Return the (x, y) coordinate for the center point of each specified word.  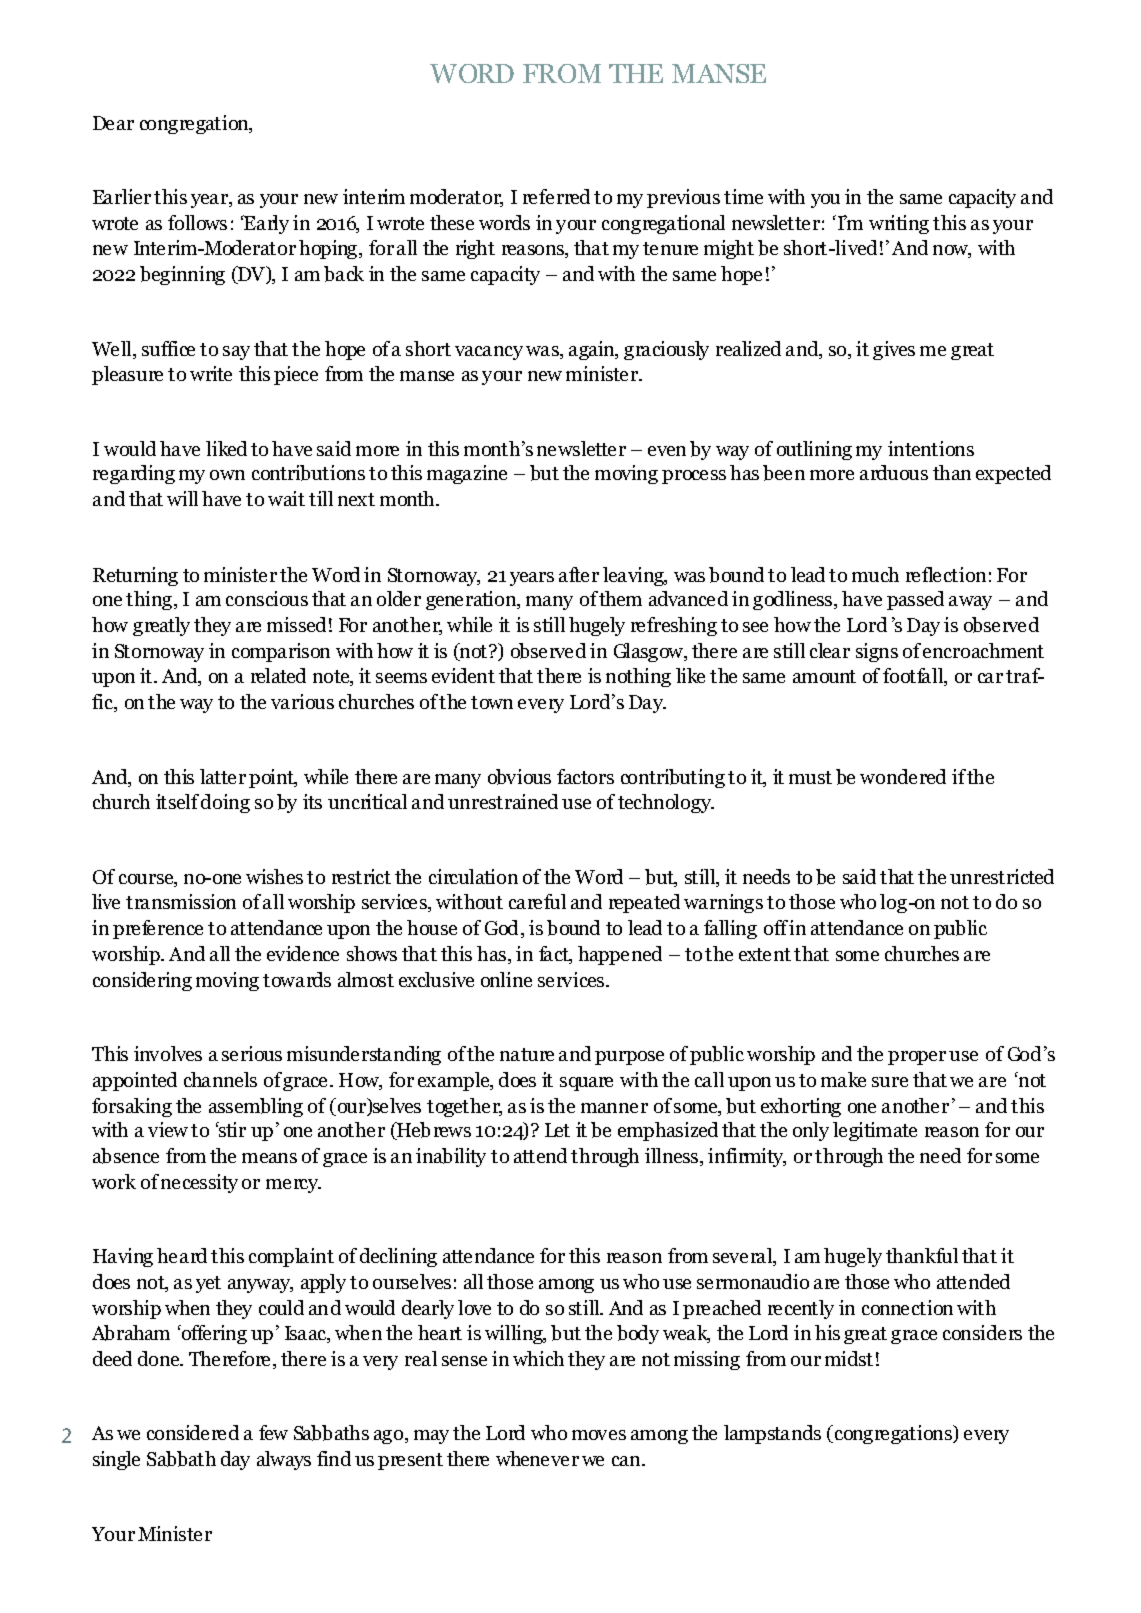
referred (556, 196)
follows (197, 222)
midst (849, 1358)
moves (599, 1435)
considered (193, 1432)
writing (899, 224)
